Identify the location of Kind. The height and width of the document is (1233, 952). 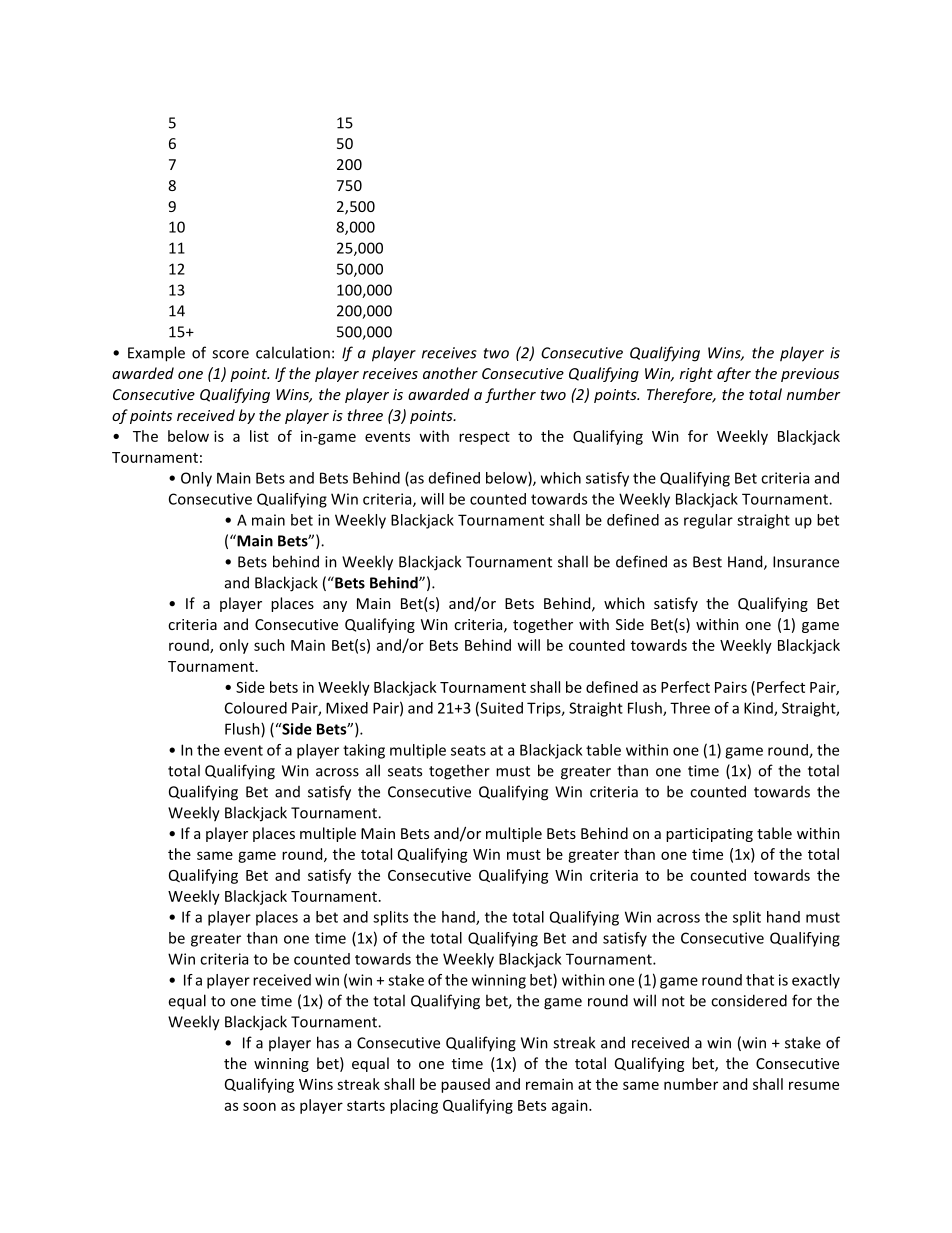
(759, 709).
